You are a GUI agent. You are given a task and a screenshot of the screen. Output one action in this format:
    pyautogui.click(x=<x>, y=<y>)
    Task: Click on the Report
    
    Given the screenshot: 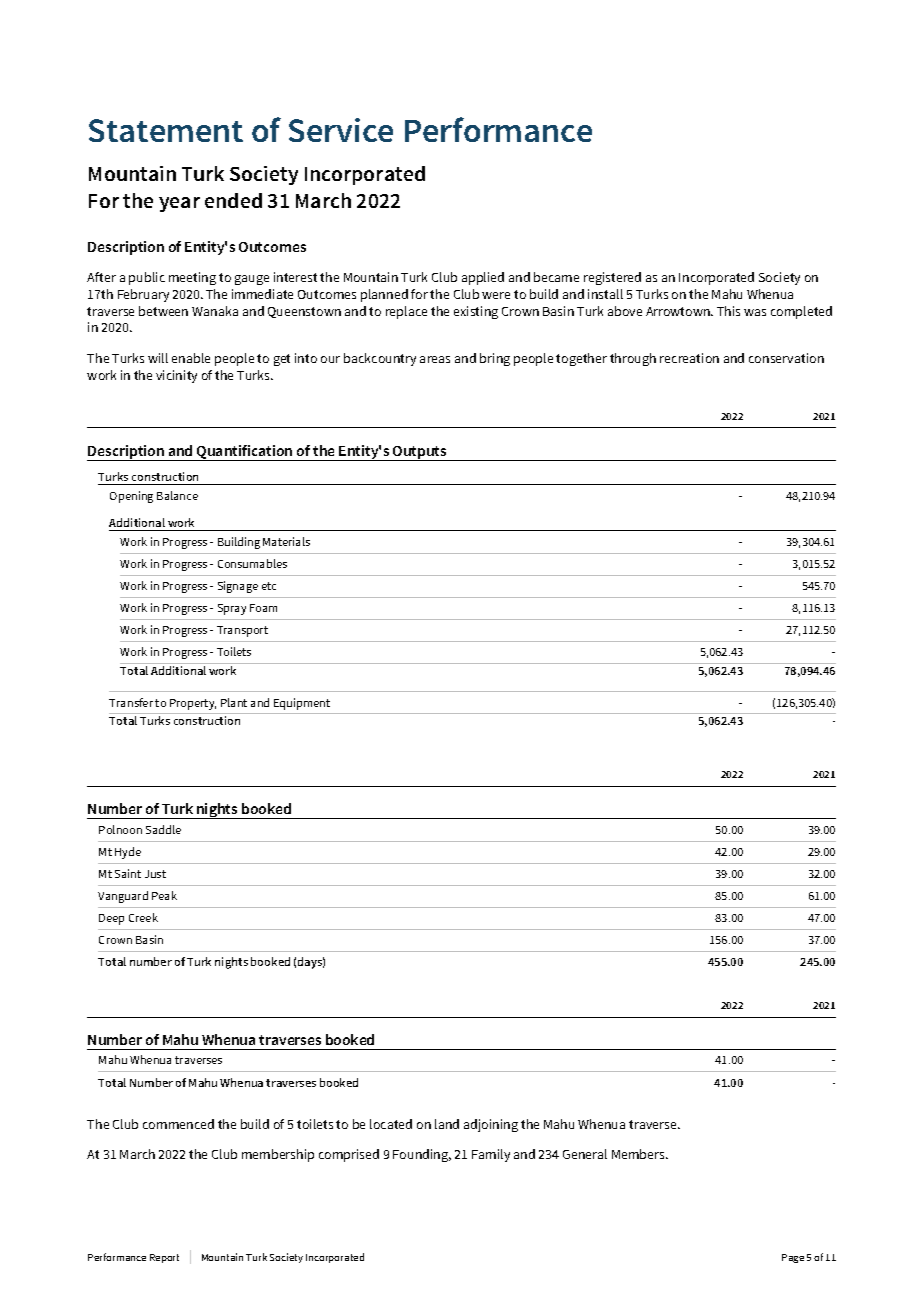 What is the action you would take?
    pyautogui.click(x=164, y=1258)
